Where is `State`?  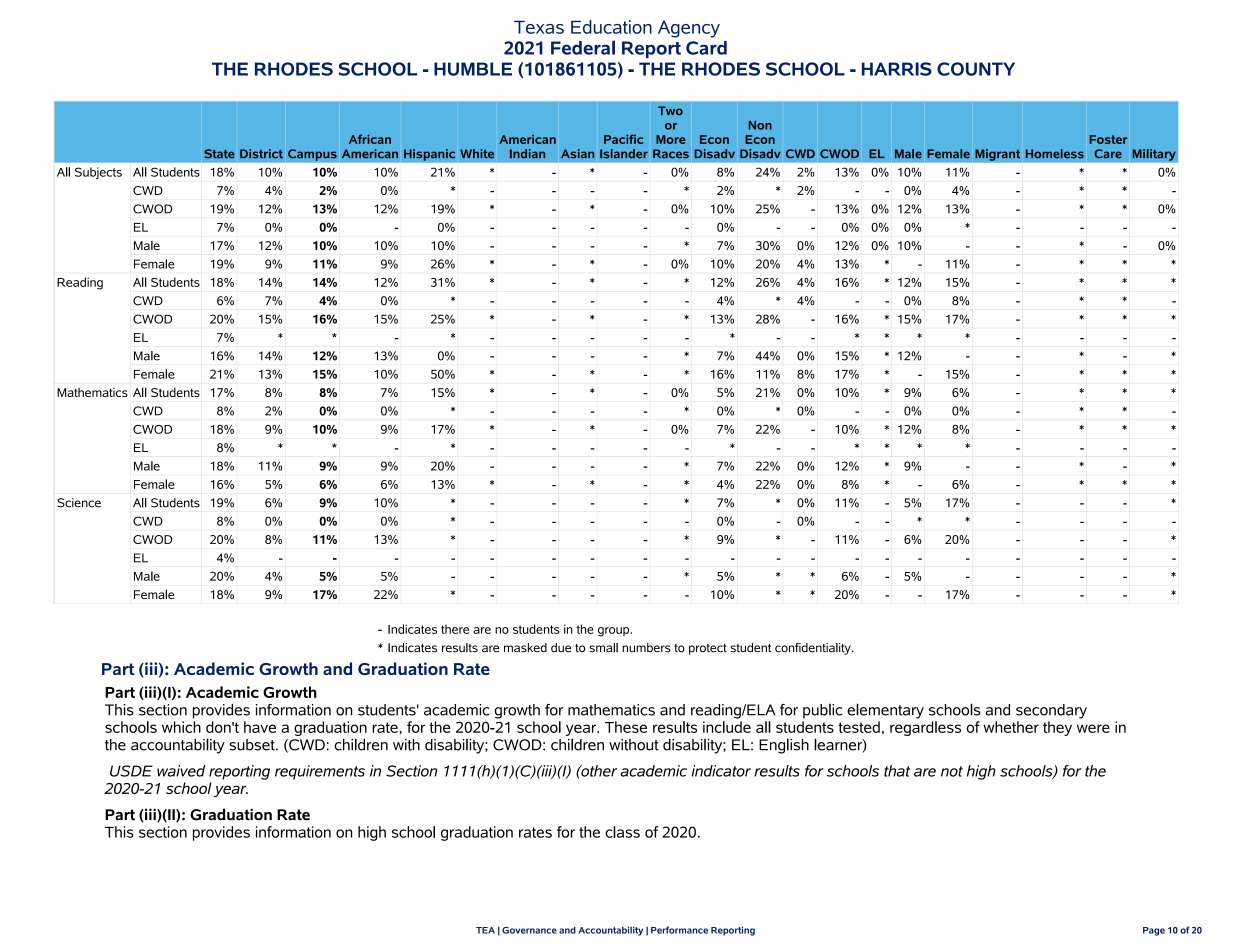
State is located at coordinates (219, 154).
